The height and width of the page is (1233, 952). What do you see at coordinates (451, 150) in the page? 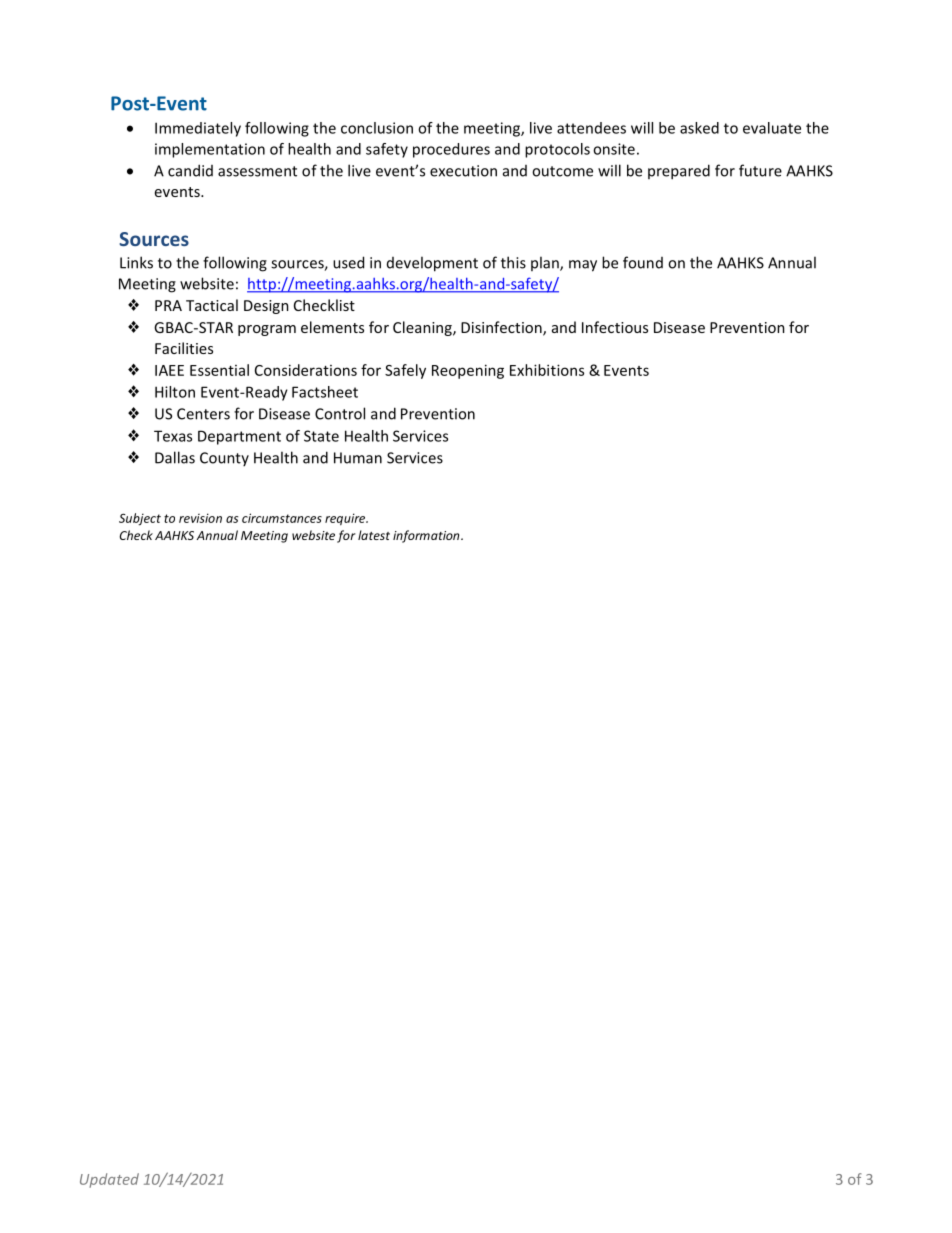
I see `procedures` at bounding box center [451, 150].
